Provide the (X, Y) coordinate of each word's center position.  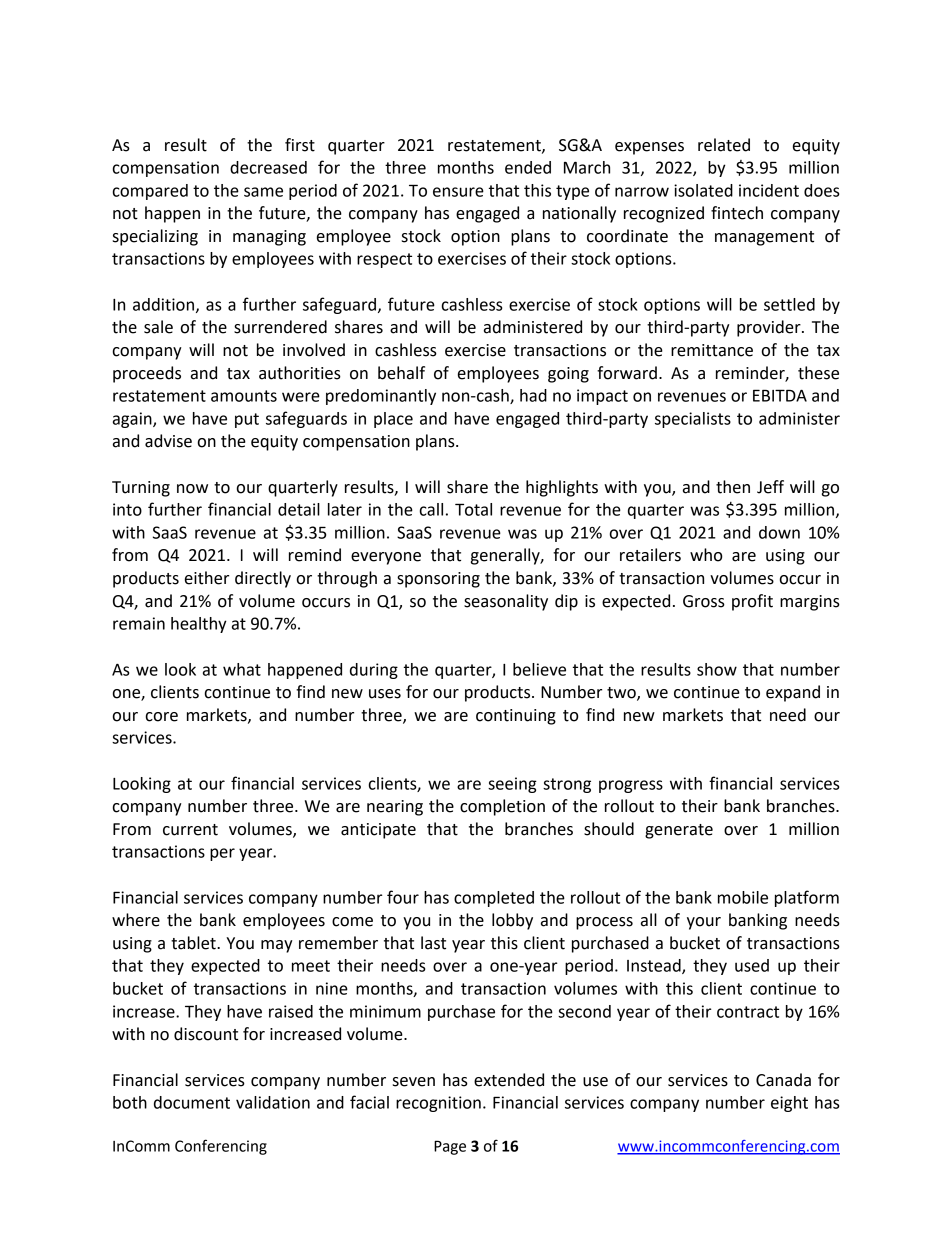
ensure (458, 192)
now (192, 489)
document (192, 1102)
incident (769, 190)
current (190, 830)
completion (502, 807)
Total (473, 509)
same (263, 192)
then (733, 487)
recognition (438, 1104)
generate (679, 831)
